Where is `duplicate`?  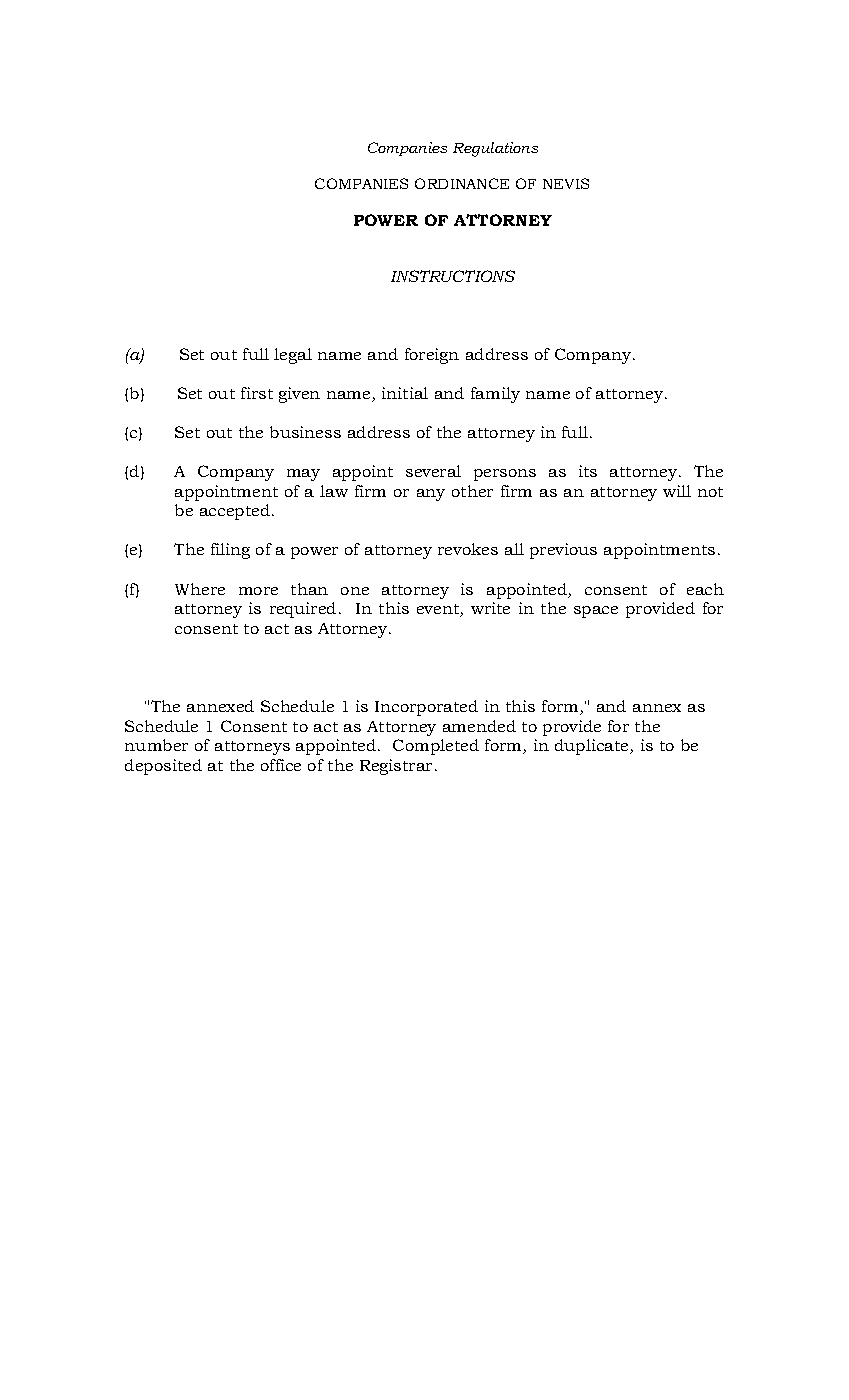
duplicate is located at coordinates (593, 747).
